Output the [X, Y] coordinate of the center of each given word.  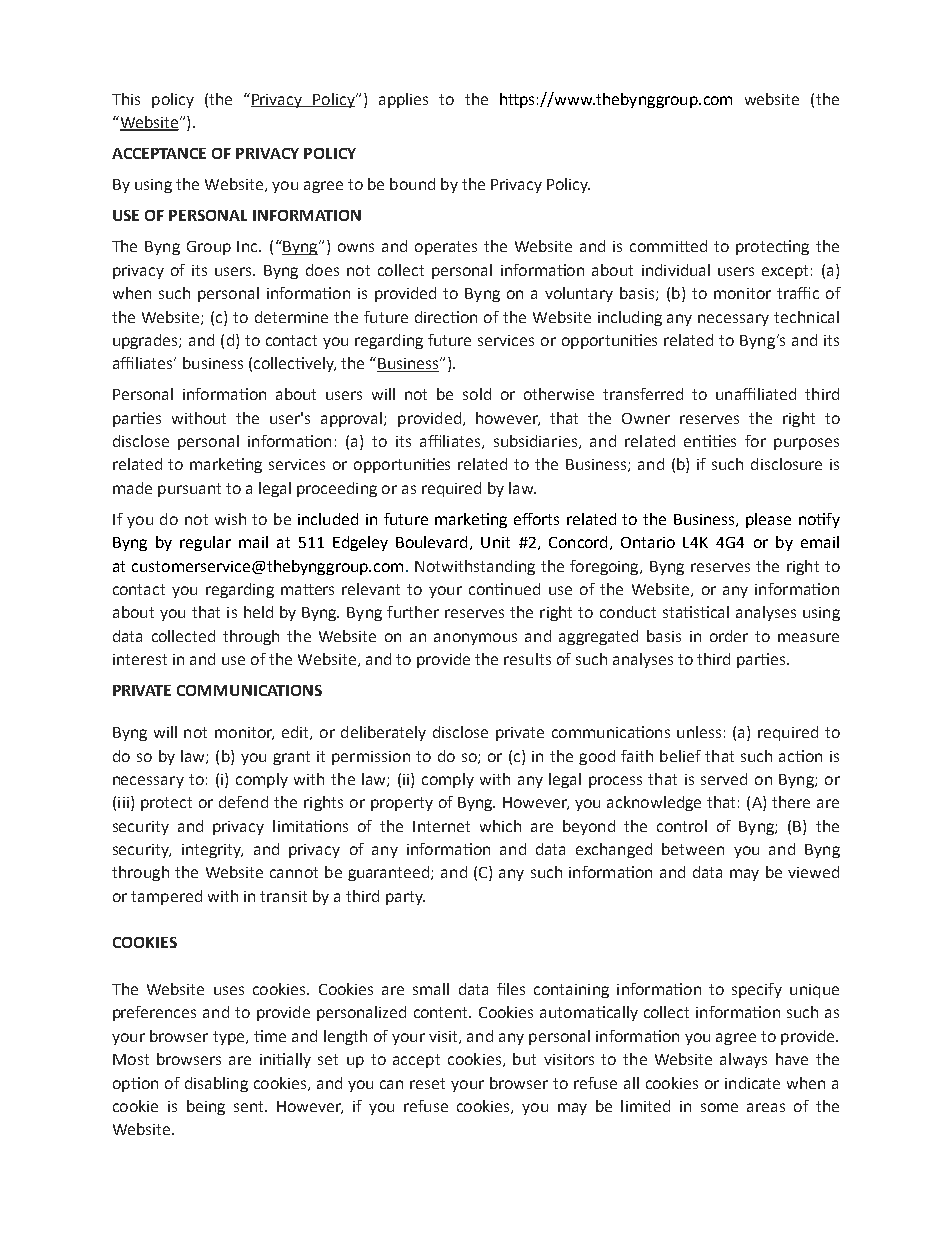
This [126, 99]
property [402, 804]
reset [427, 1083]
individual [676, 270]
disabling [216, 1084]
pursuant [189, 490]
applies [403, 100]
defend [243, 802]
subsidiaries [535, 441]
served [724, 779]
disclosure [786, 464]
